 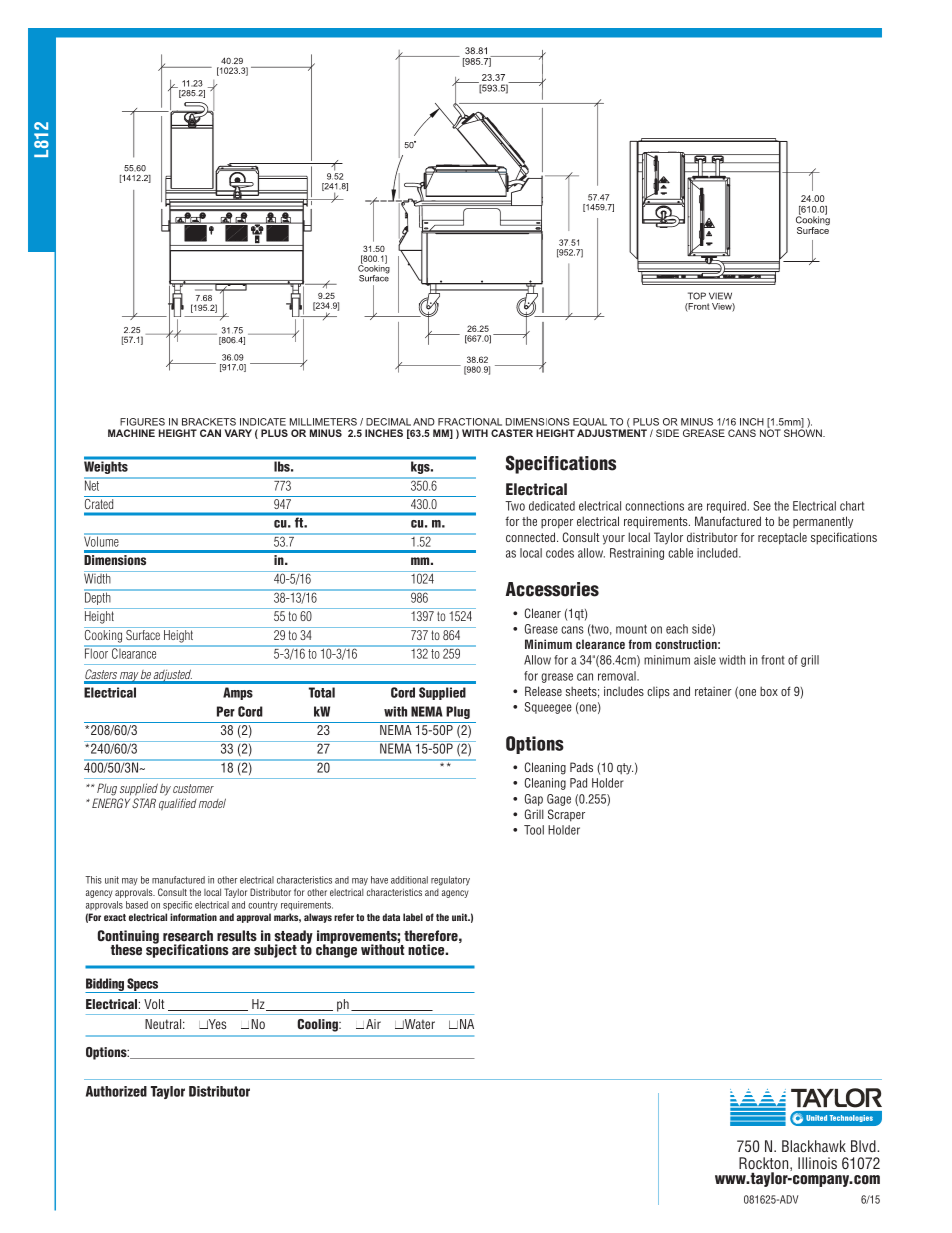 What do you see at coordinates (548, 708) in the page?
I see `Squeegee` at bounding box center [548, 708].
